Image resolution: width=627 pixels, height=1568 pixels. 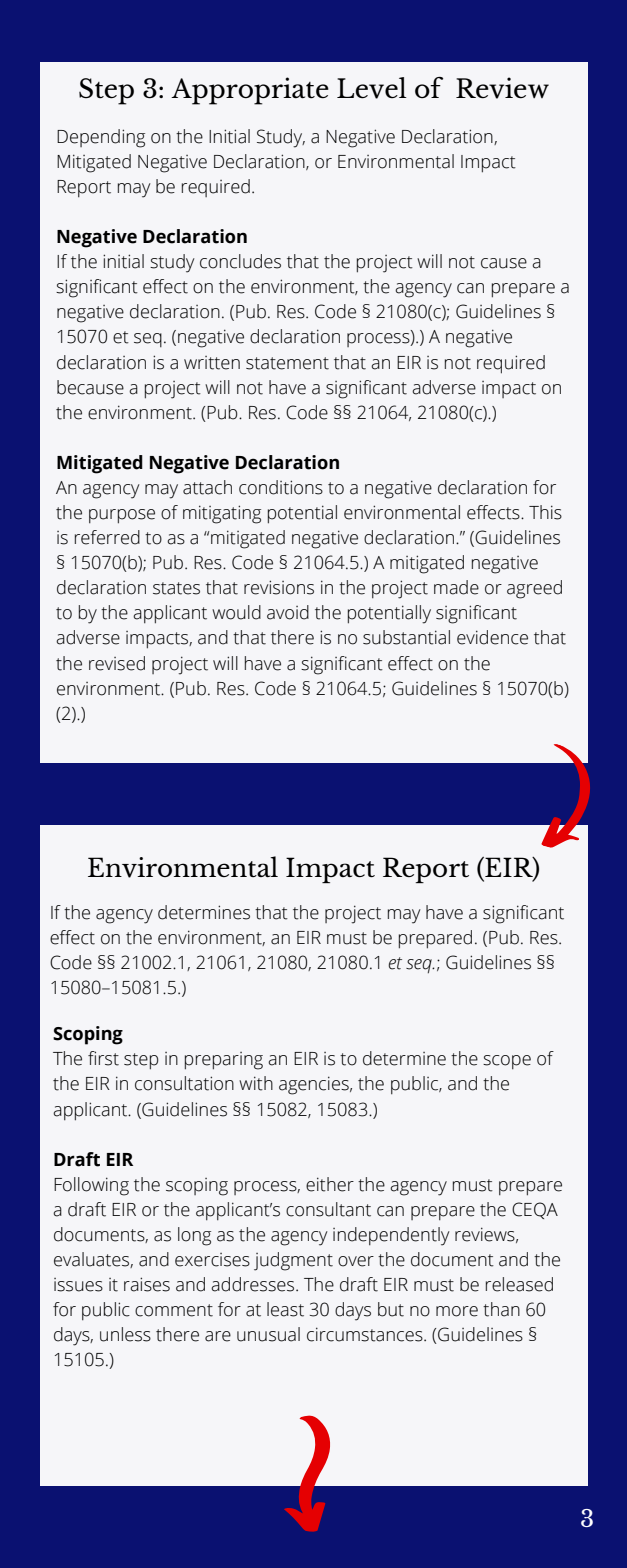 I want to click on Depending, so click(x=101, y=138).
